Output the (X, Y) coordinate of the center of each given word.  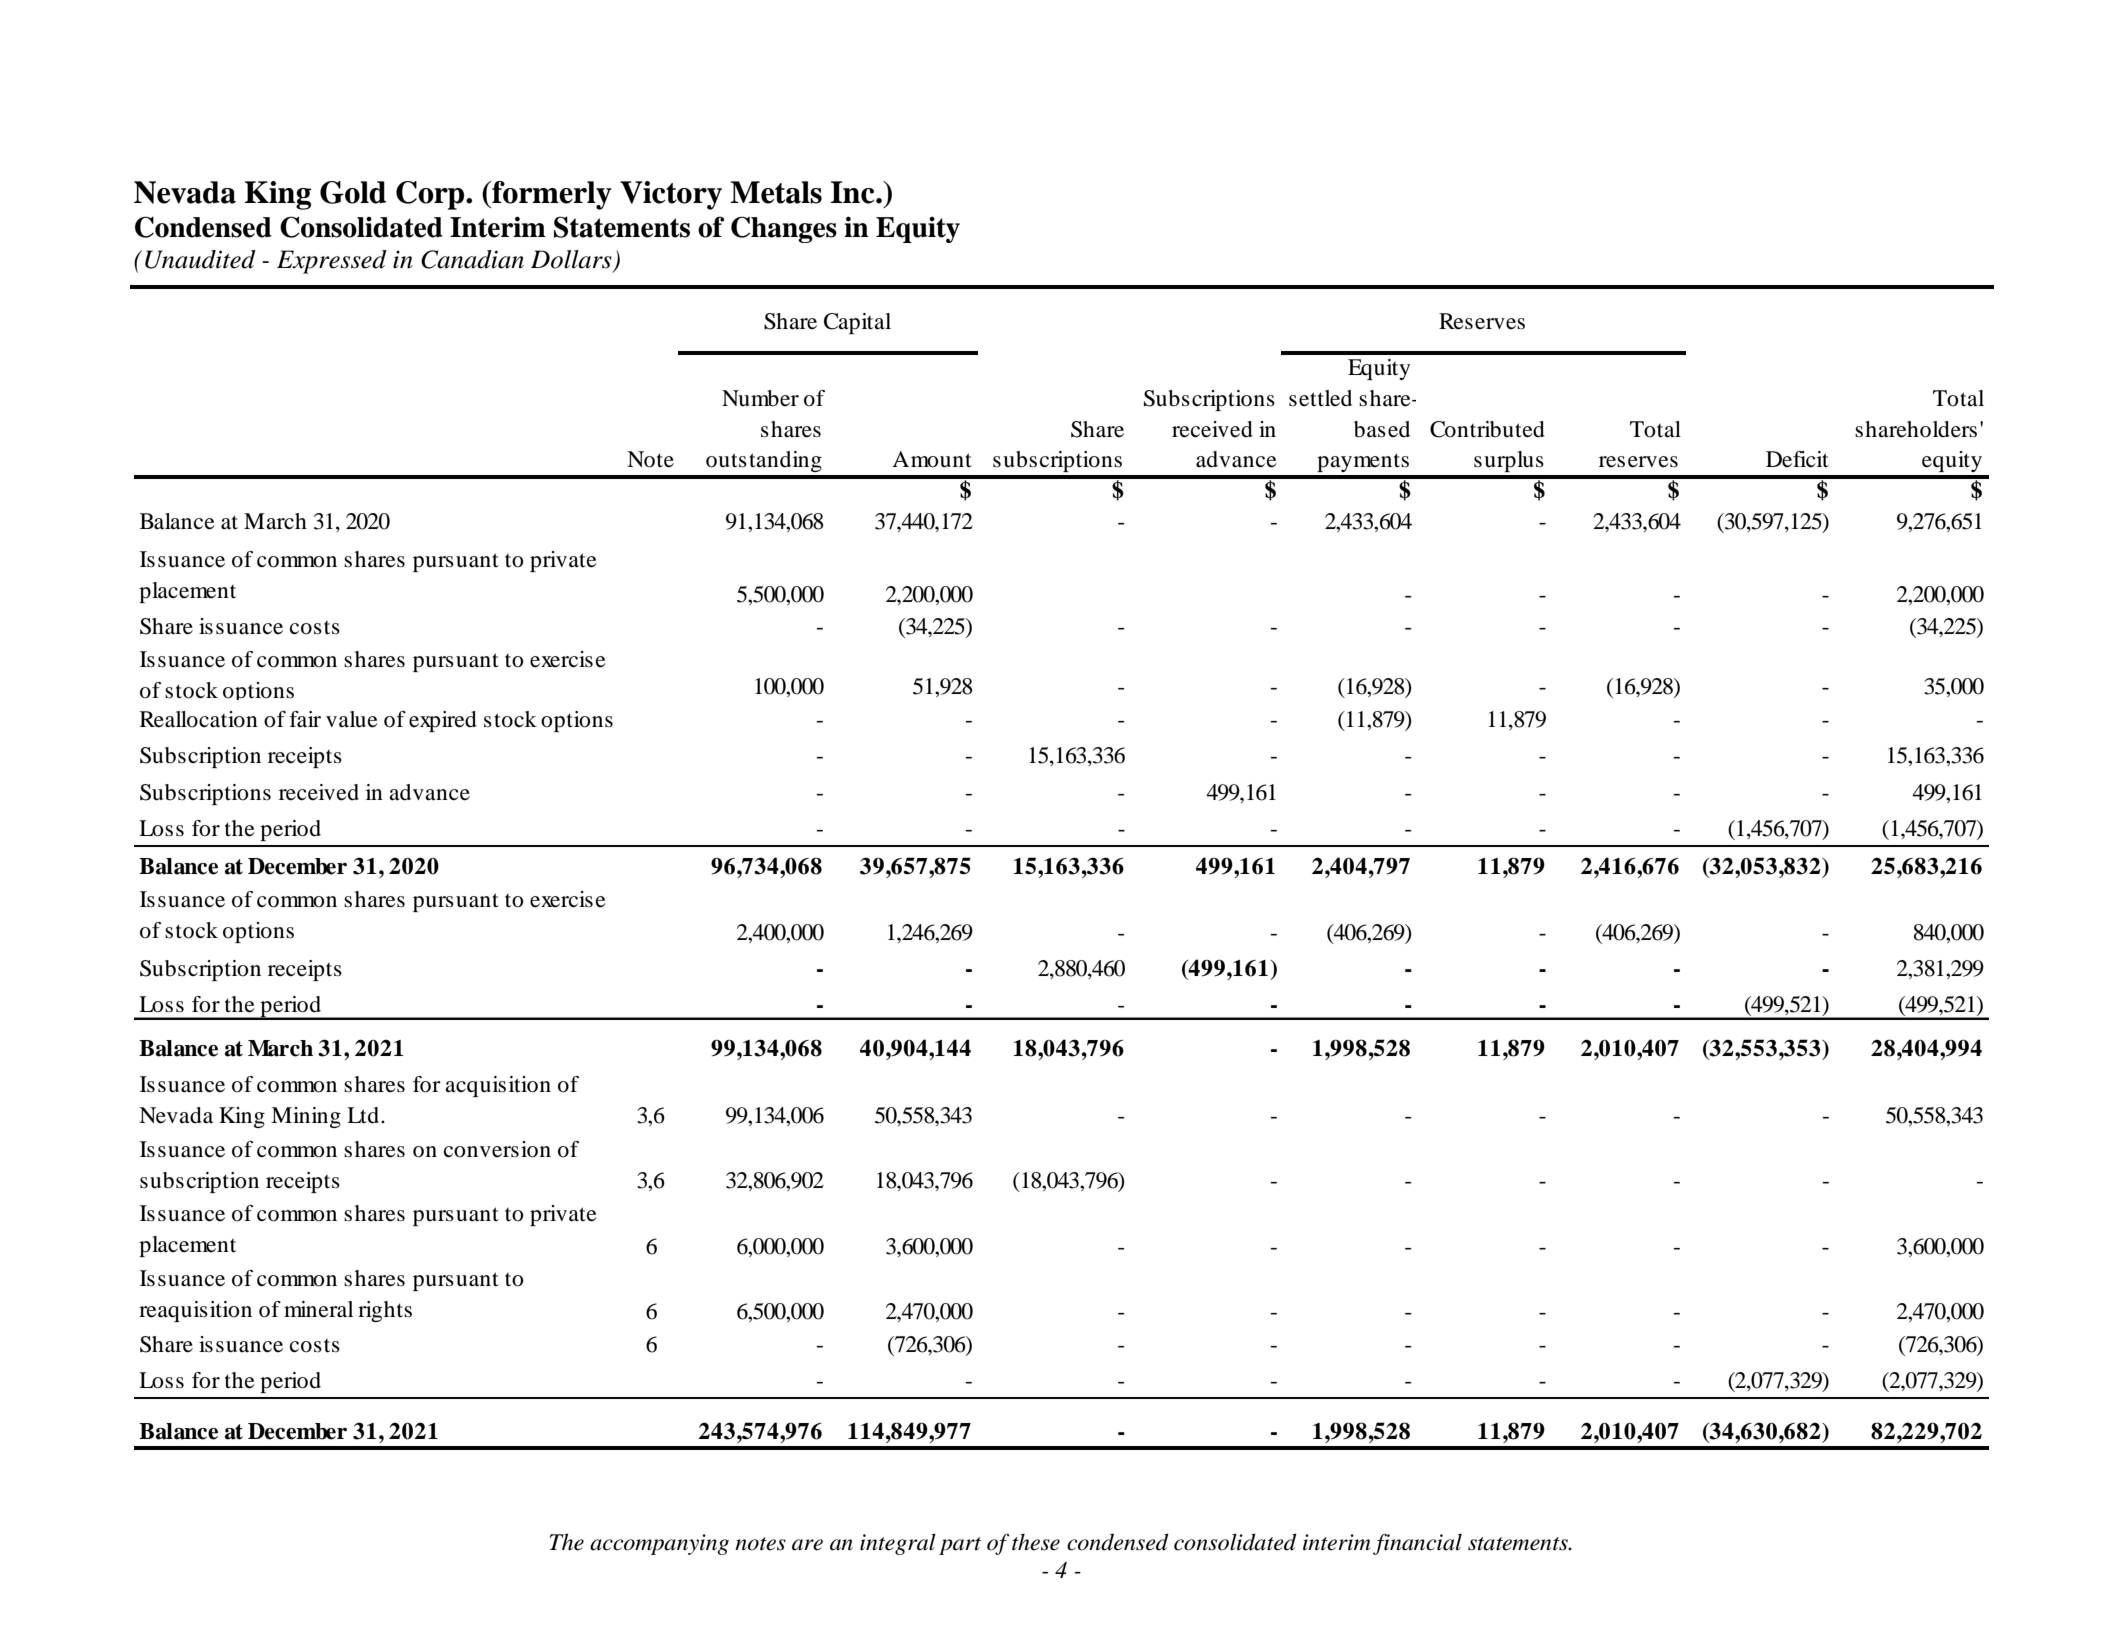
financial (1417, 1544)
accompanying (659, 1544)
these (1036, 1542)
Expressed (332, 262)
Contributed (1487, 429)
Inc (854, 192)
